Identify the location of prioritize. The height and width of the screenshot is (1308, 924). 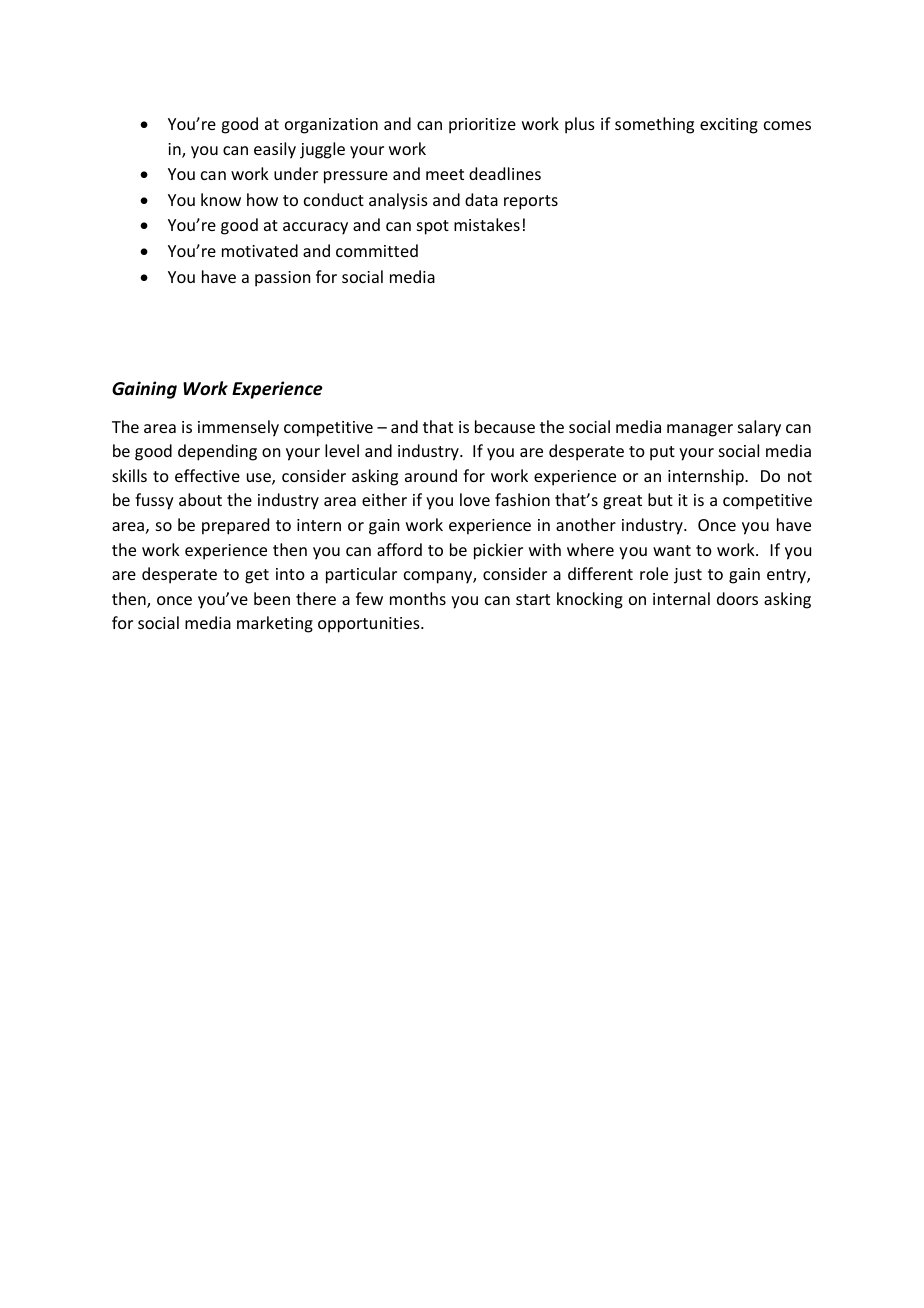
(482, 126).
